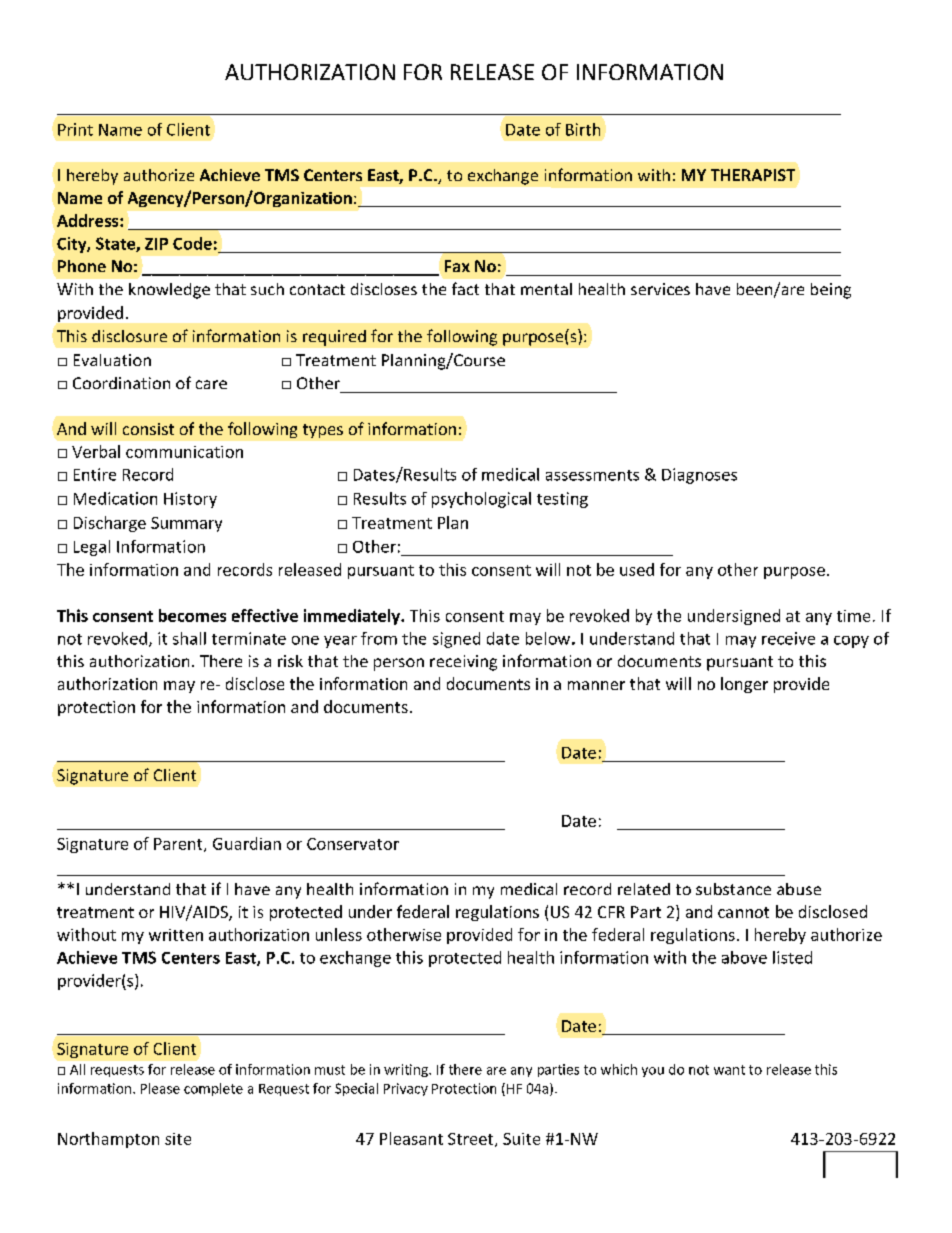 The width and height of the image is (952, 1233). I want to click on unless, so click(339, 934).
